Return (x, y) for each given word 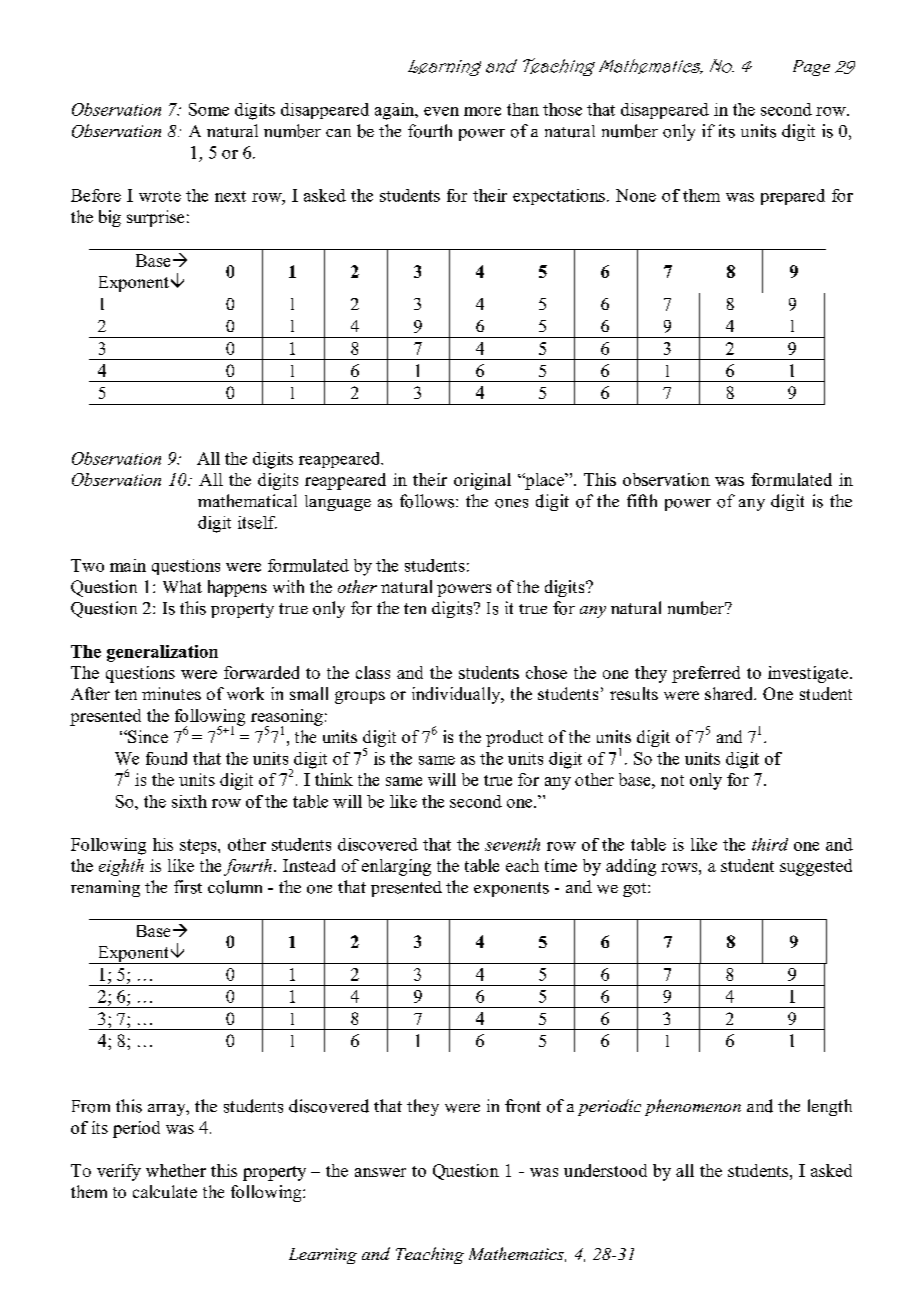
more (482, 111)
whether (176, 1170)
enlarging (396, 867)
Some (209, 109)
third (770, 844)
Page (811, 68)
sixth (189, 801)
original (482, 481)
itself (257, 522)
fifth (642, 500)
